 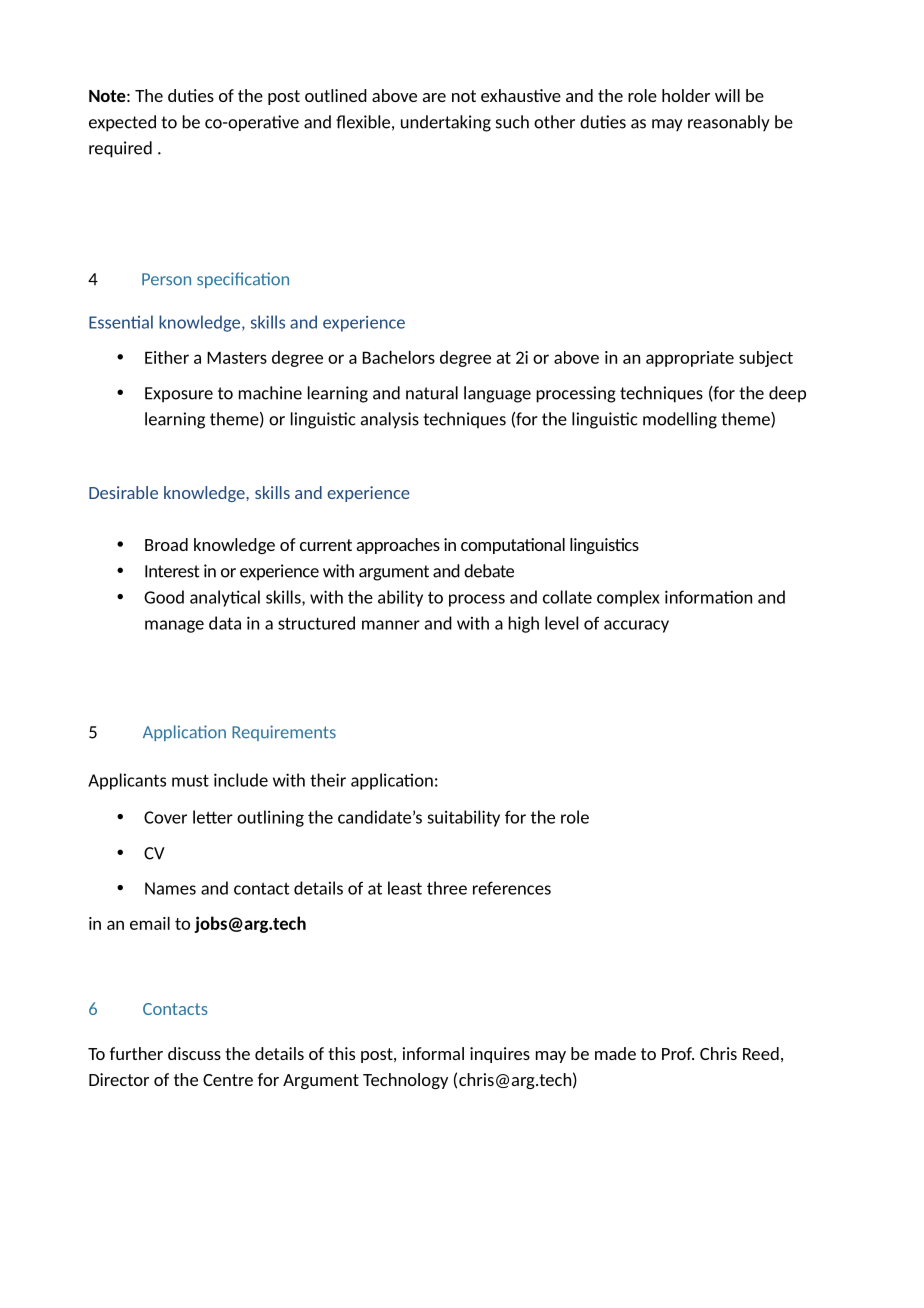 I want to click on manner, so click(x=391, y=625).
